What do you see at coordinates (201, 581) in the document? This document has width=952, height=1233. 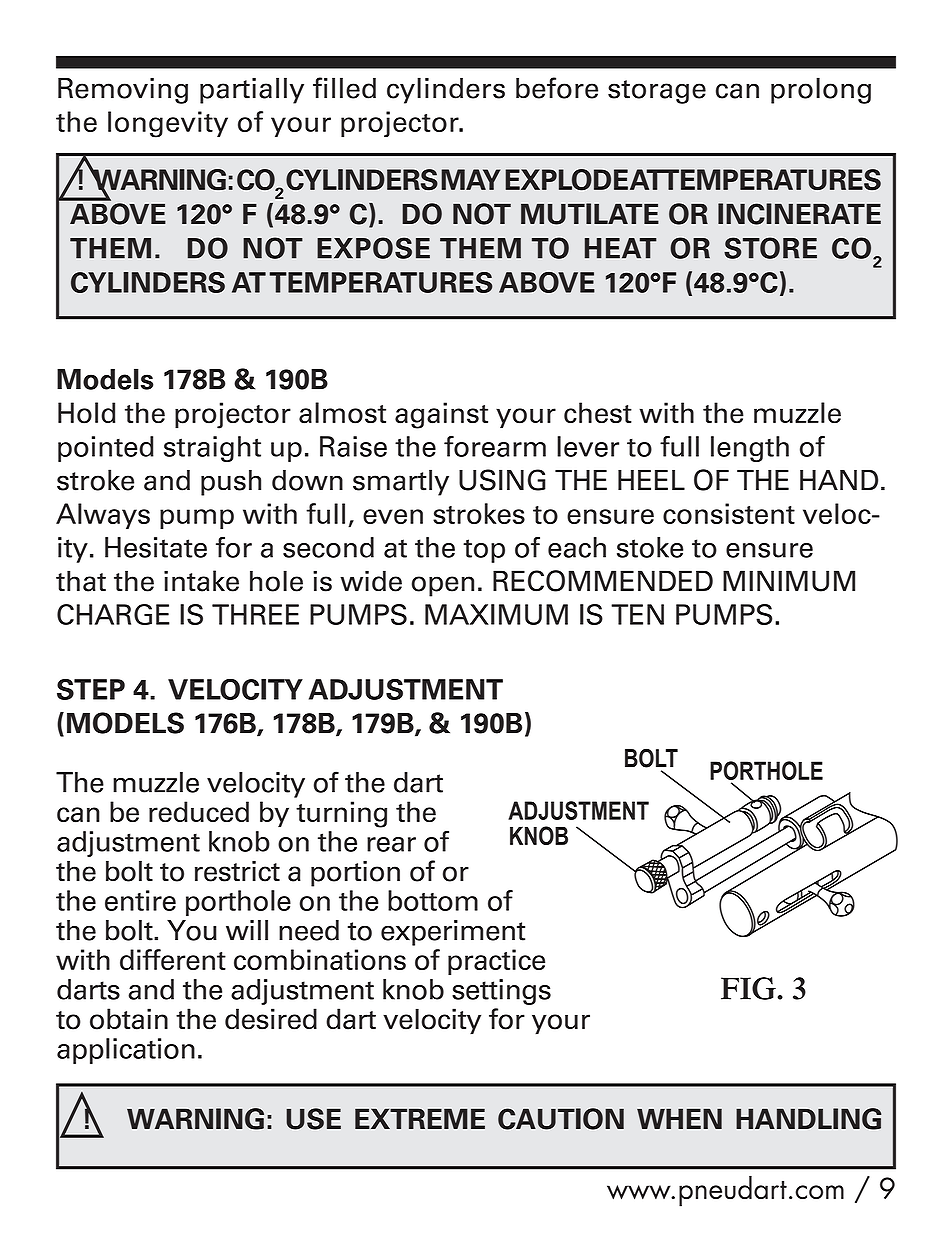 I see `INTAKE` at bounding box center [201, 581].
